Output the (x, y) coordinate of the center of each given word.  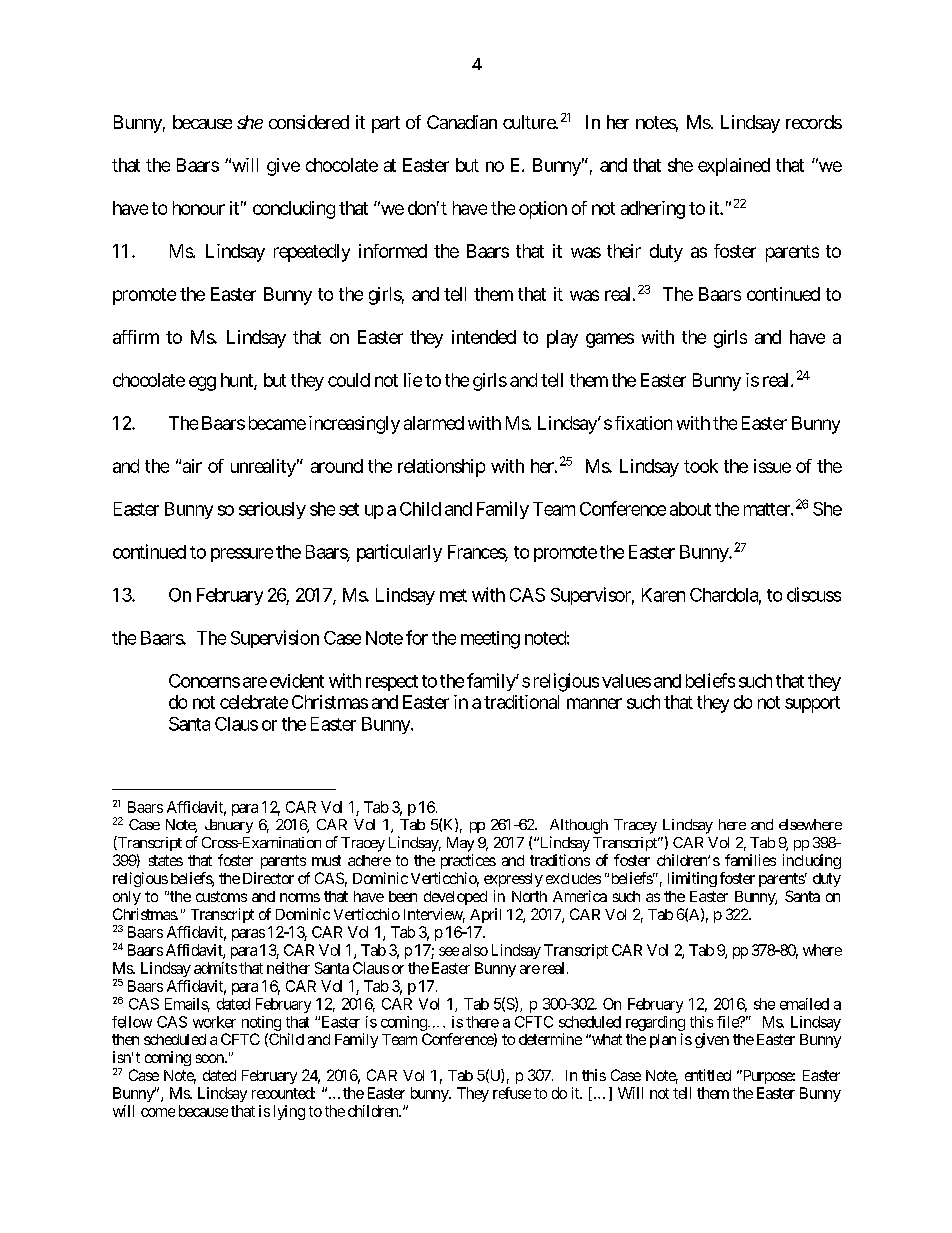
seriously (272, 510)
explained (734, 167)
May (460, 844)
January (229, 826)
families (750, 860)
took (701, 466)
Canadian (462, 122)
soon (210, 1058)
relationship (441, 468)
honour (199, 208)
